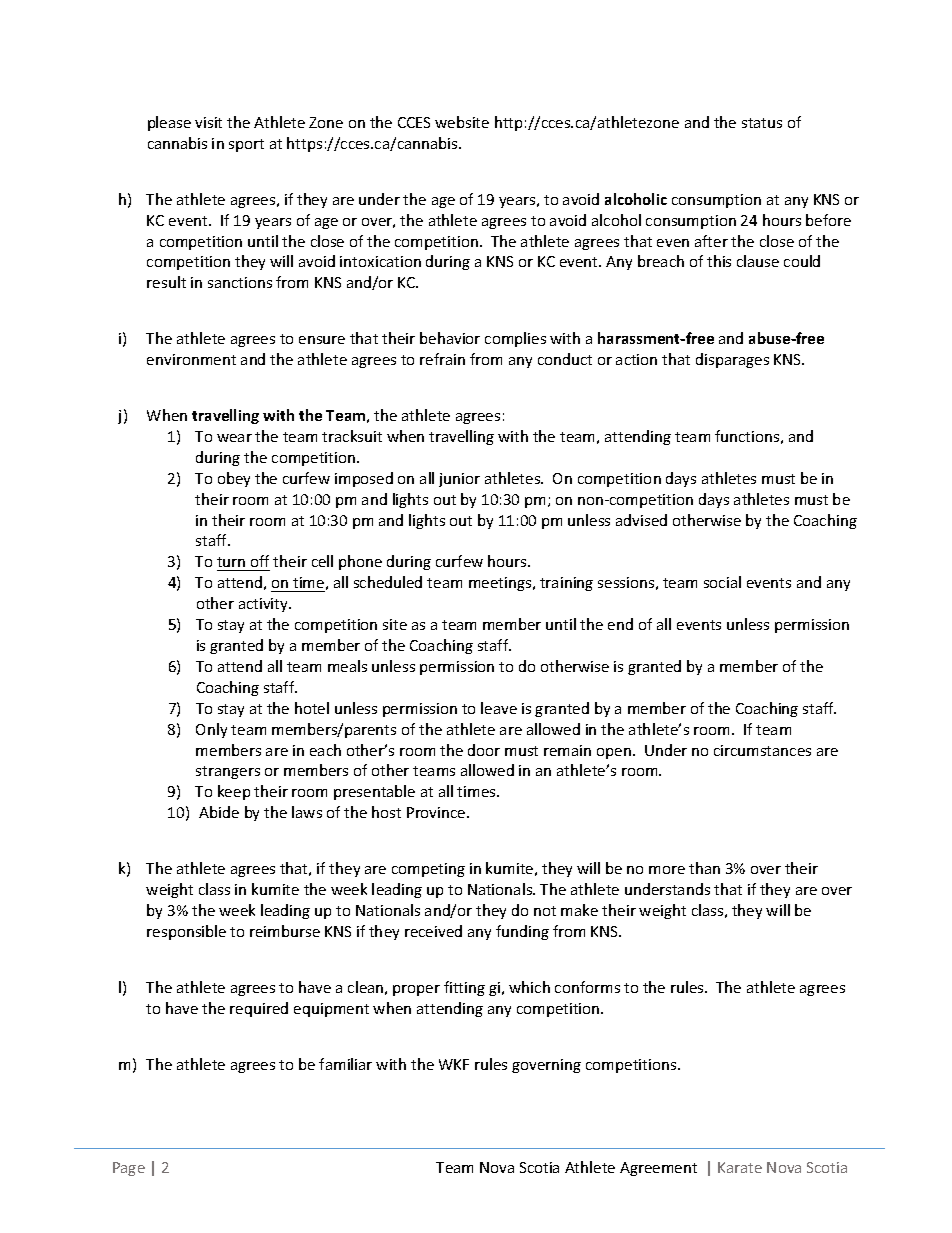  I want to click on sport, so click(246, 145).
